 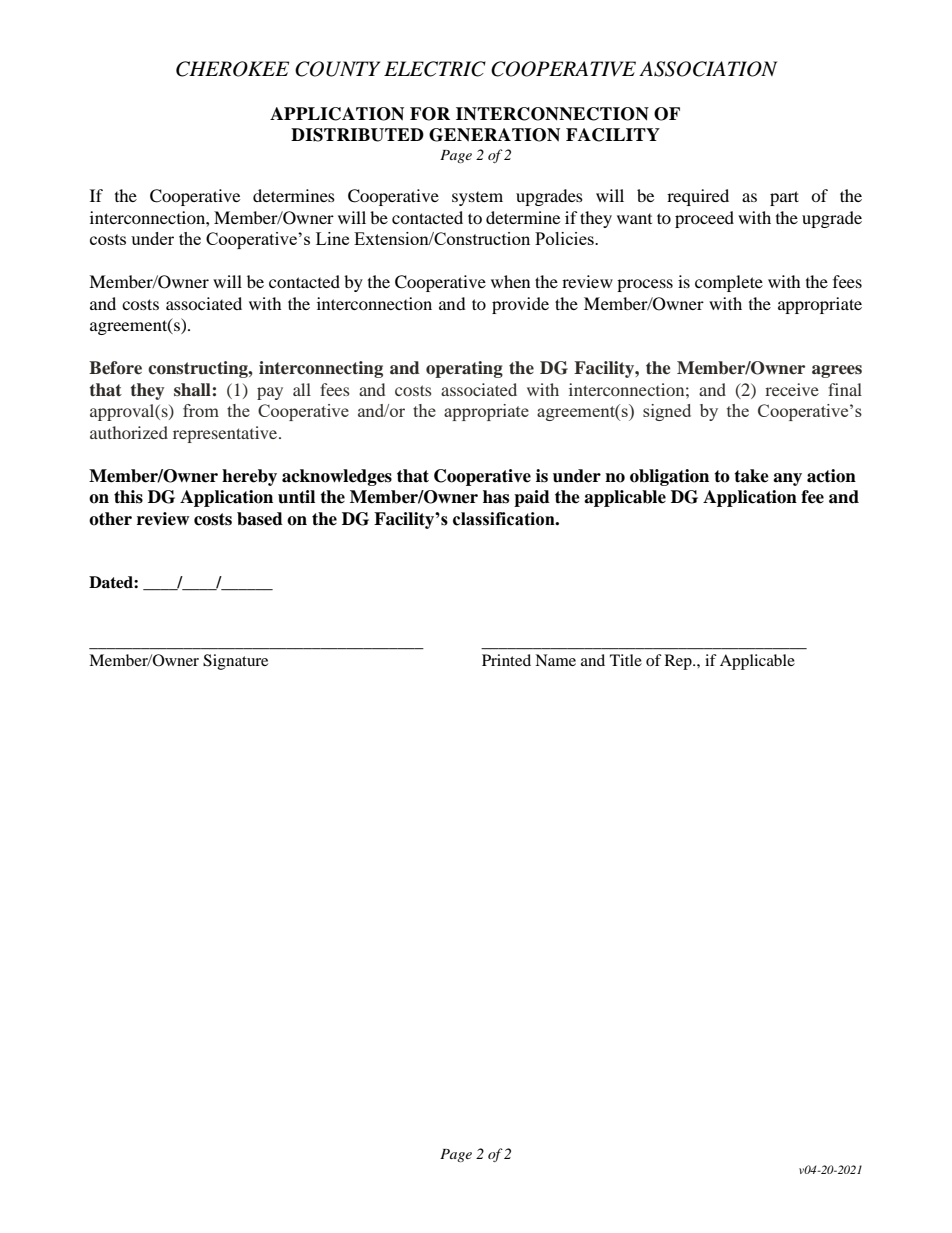 What do you see at coordinates (435, 69) in the page?
I see `ELECTRIC` at bounding box center [435, 69].
